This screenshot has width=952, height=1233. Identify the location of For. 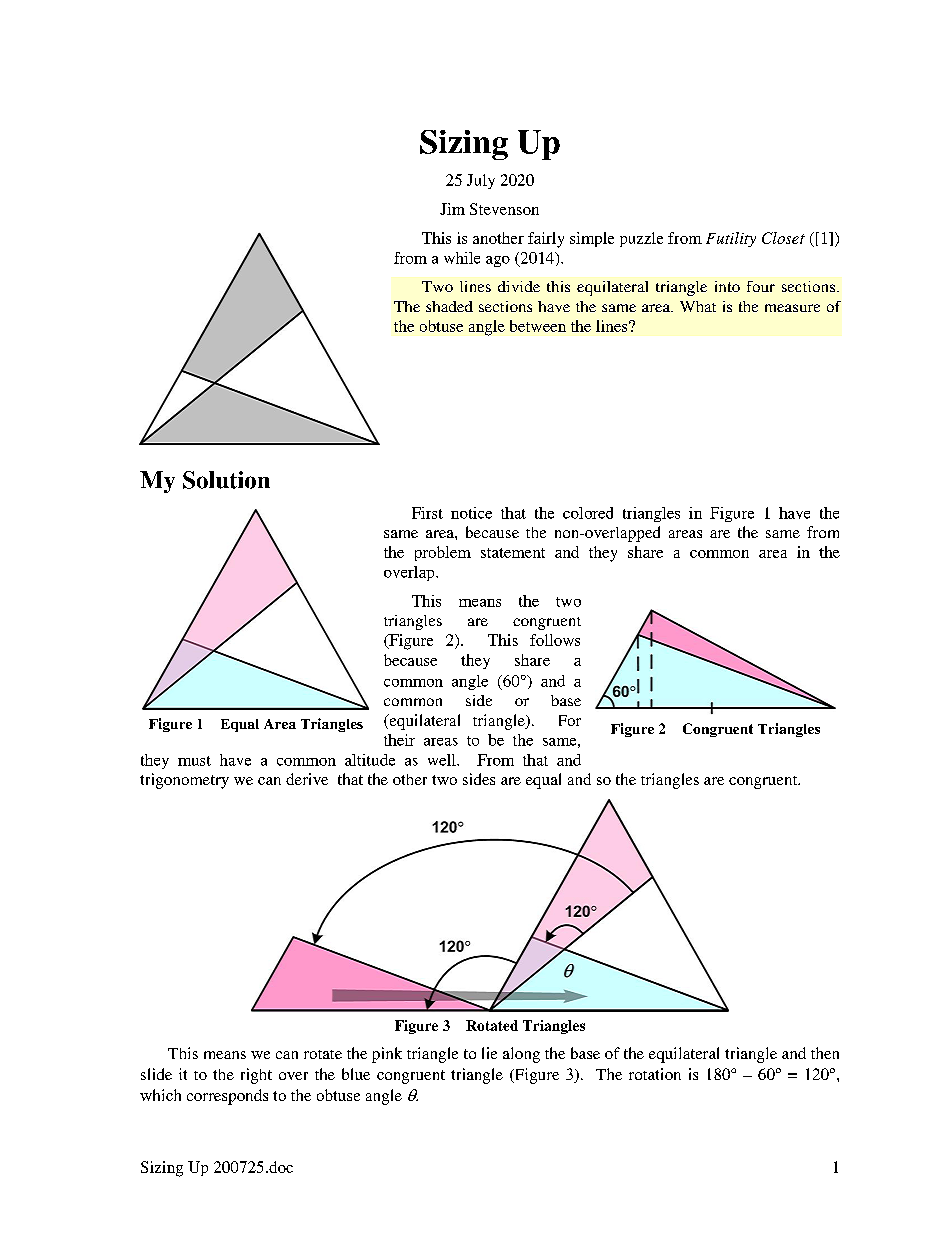
(570, 720).
